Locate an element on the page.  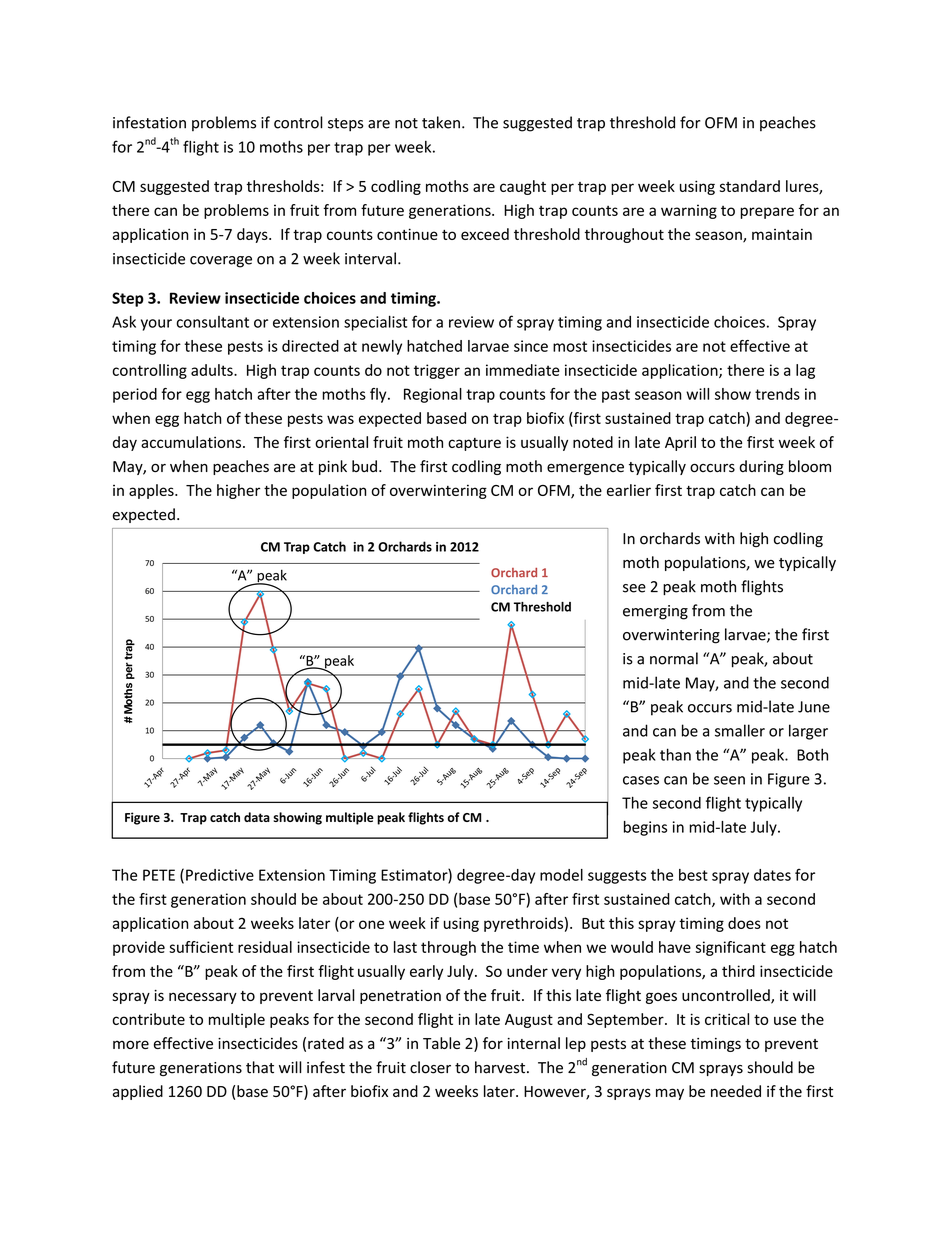
taken is located at coordinates (441, 122).
